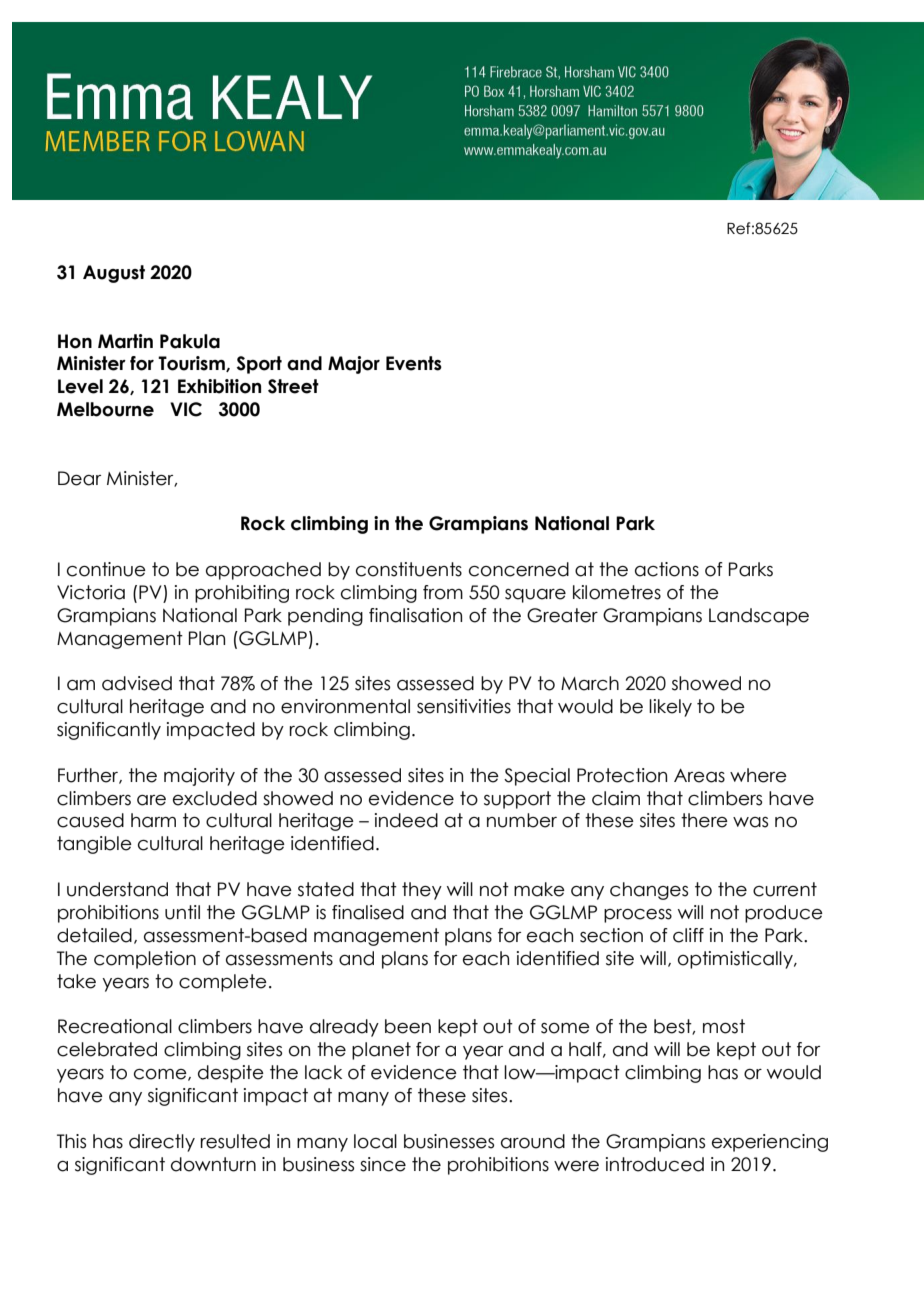 Image resolution: width=924 pixels, height=1308 pixels. What do you see at coordinates (736, 960) in the screenshot?
I see `optimistically` at bounding box center [736, 960].
